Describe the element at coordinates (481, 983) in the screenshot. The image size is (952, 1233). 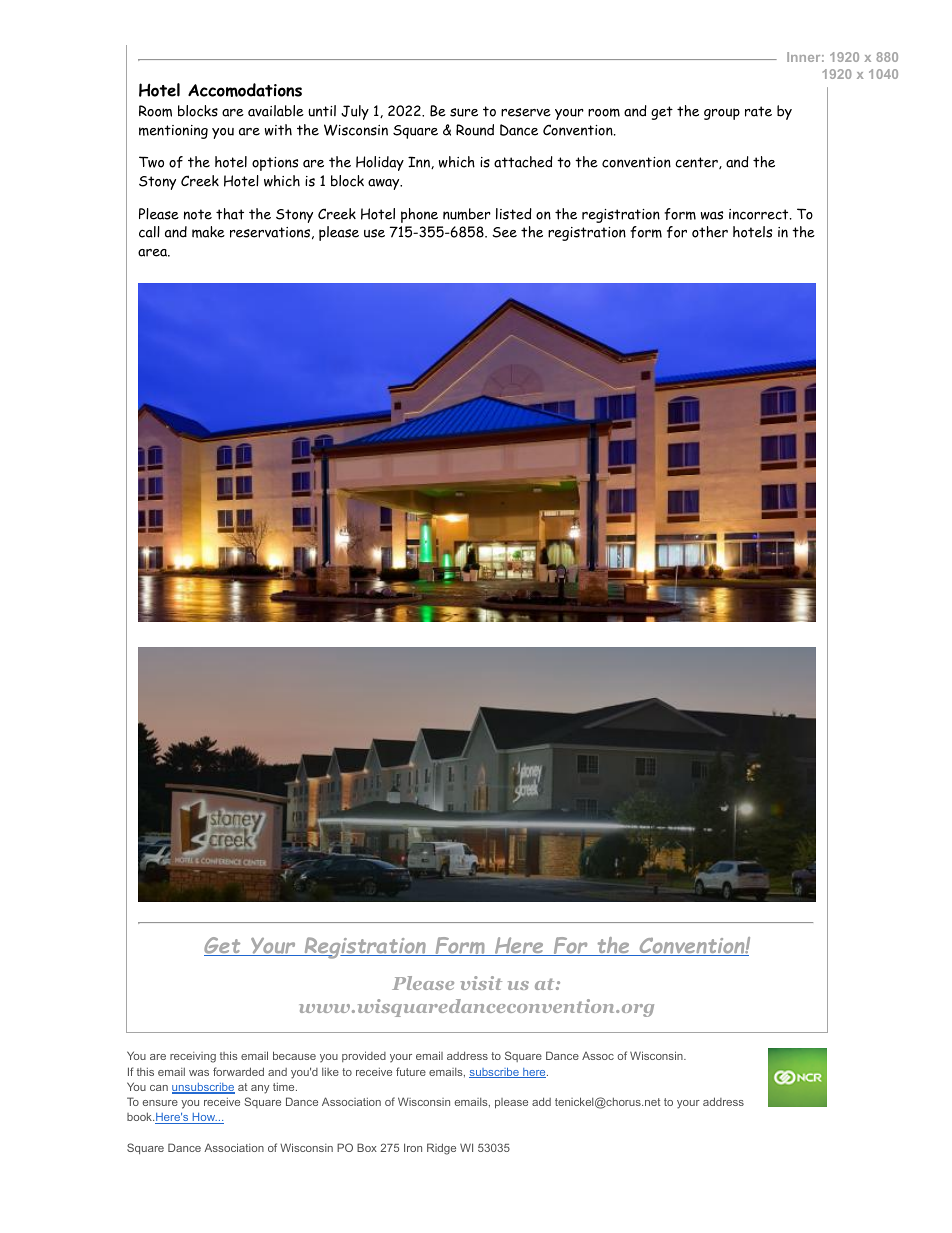
I see `visit` at that location.
